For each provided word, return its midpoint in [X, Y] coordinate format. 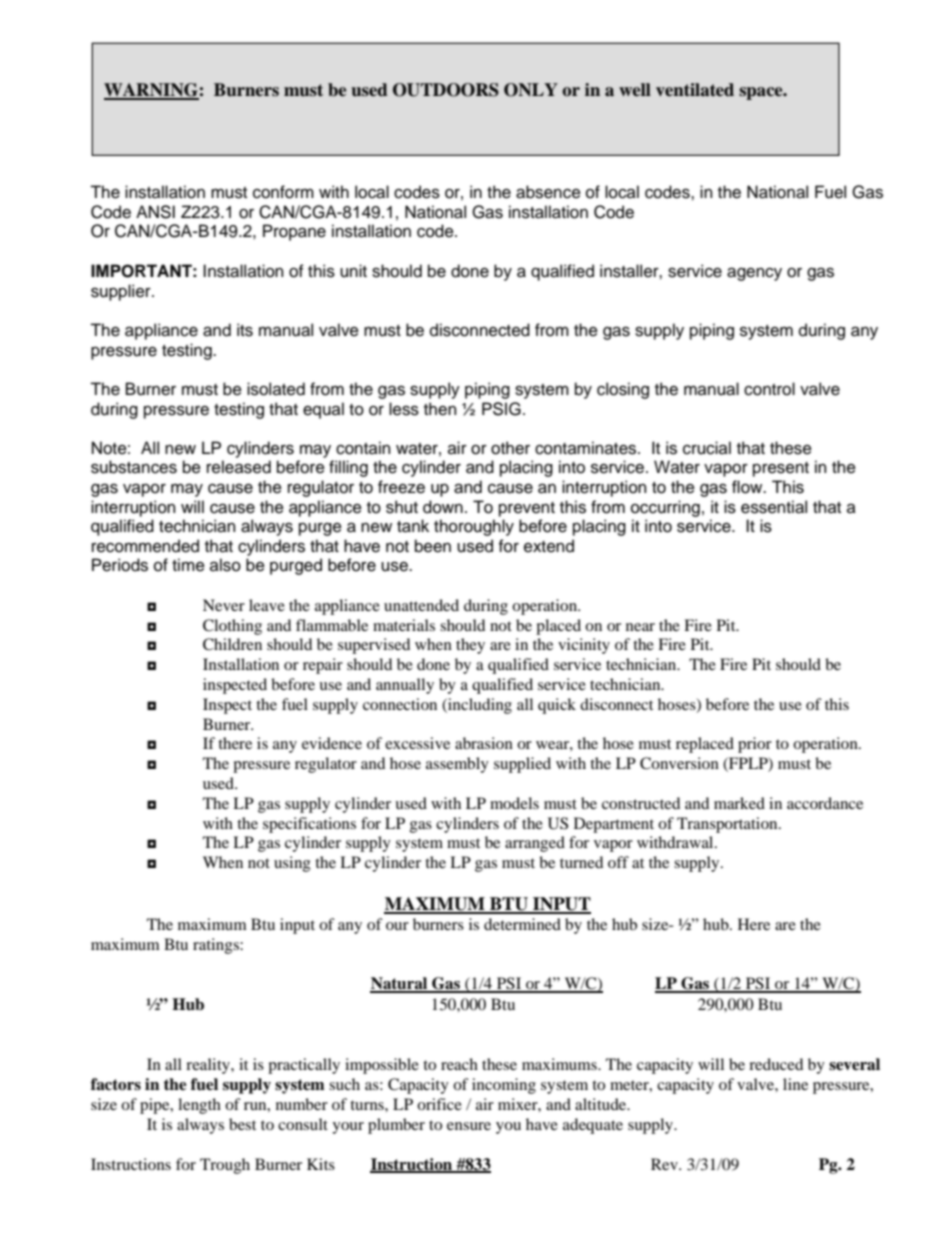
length [199, 1106]
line [795, 1084]
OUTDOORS [446, 90]
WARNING [151, 91]
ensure [469, 1126]
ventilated [695, 90]
